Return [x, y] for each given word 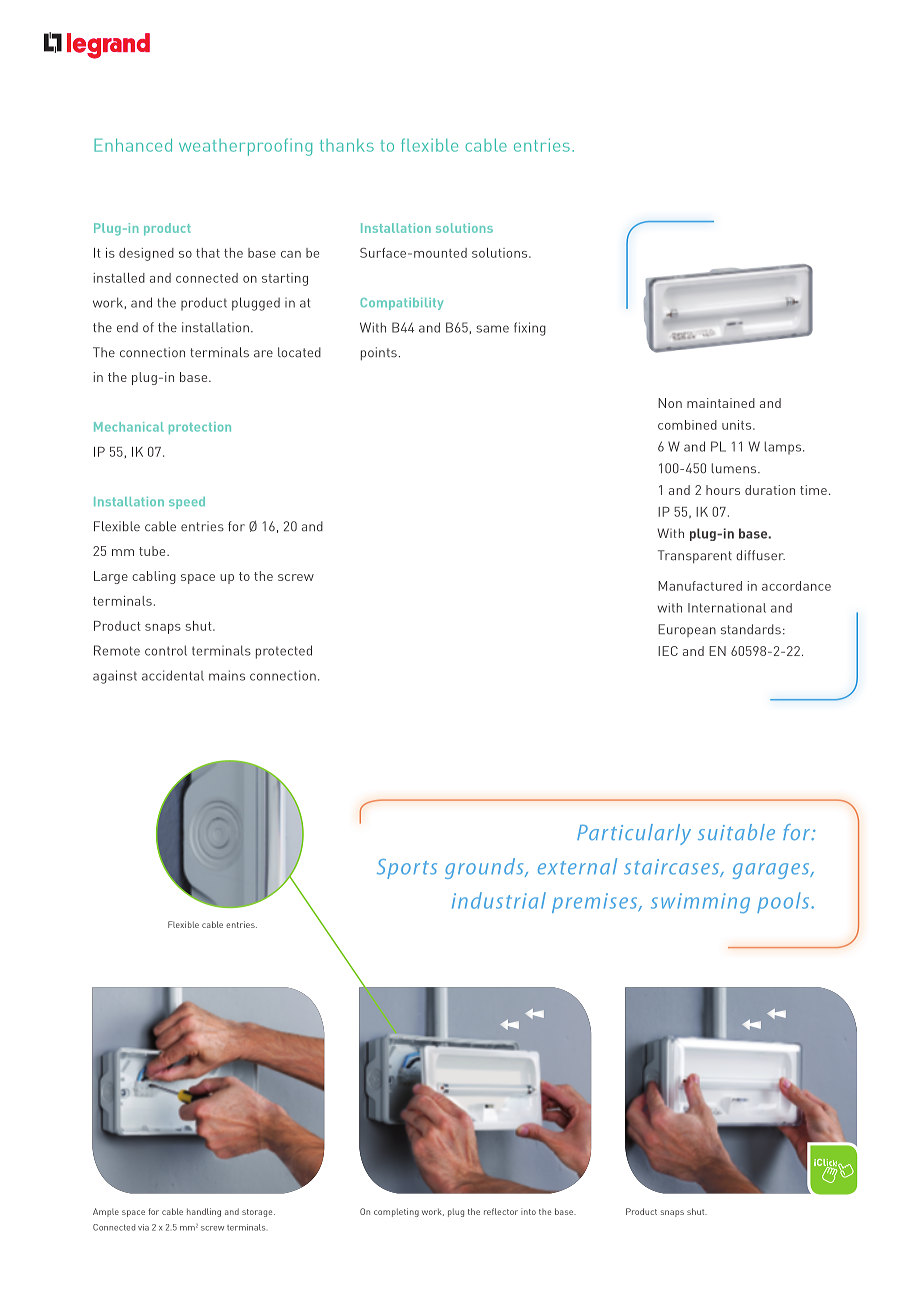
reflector [501, 1211]
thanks [347, 145]
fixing [530, 329]
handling [204, 1212]
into [528, 1211]
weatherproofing [245, 147]
